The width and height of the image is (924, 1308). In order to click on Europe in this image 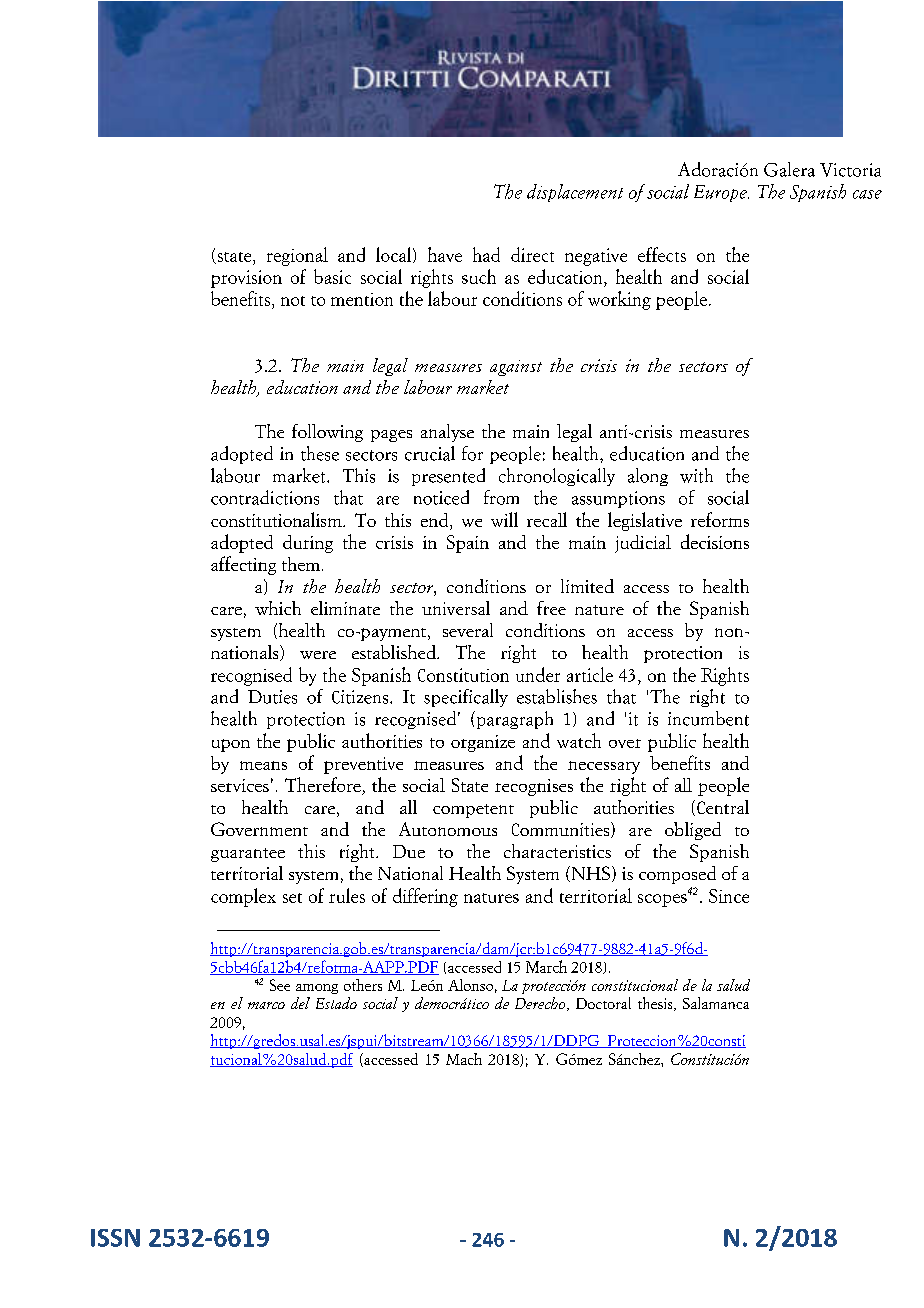, I will do `click(721, 193)`.
